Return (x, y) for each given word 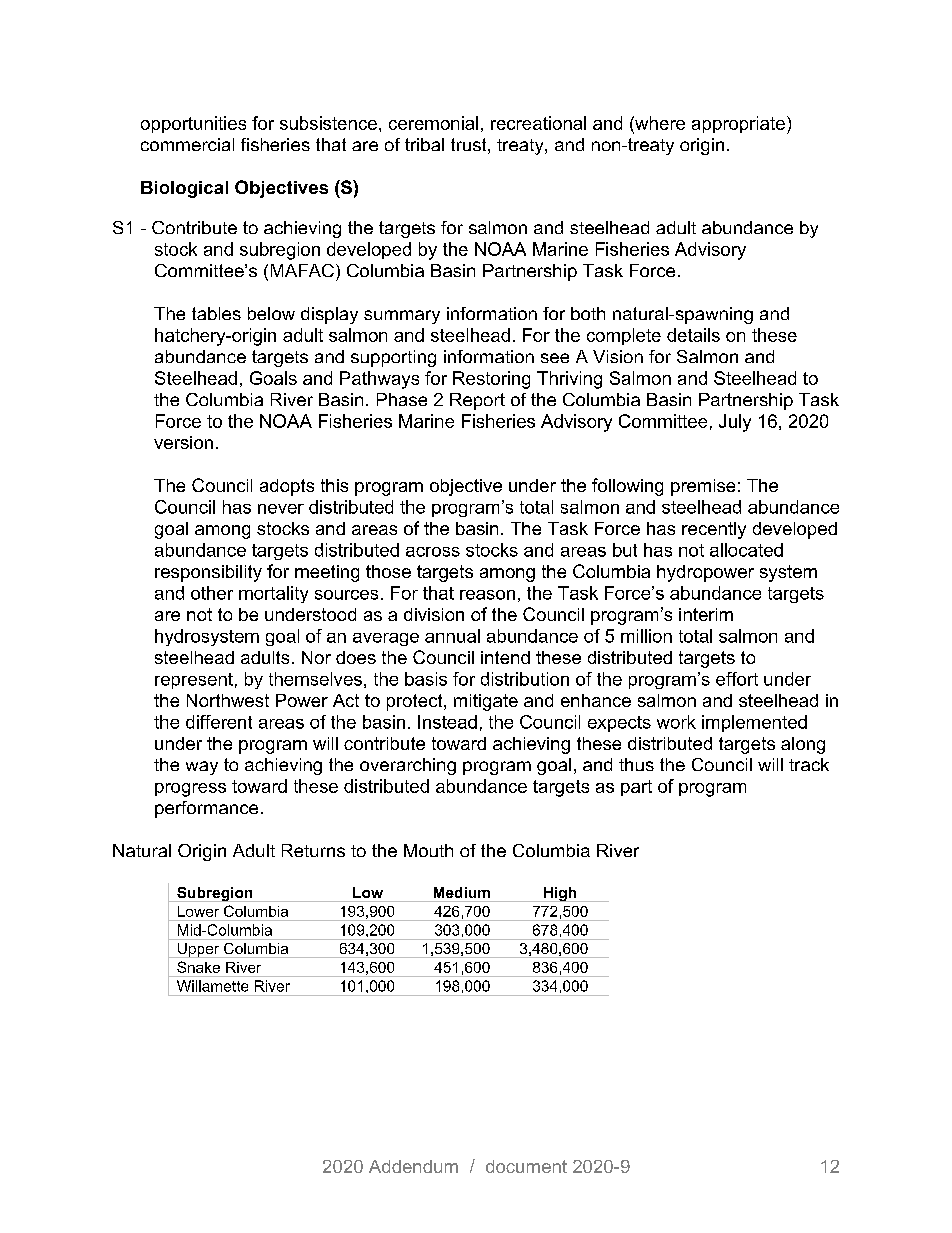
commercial (187, 144)
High (560, 894)
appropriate (738, 124)
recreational (538, 123)
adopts (287, 487)
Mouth (428, 850)
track (809, 764)
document (526, 1166)
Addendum (413, 1166)
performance (206, 809)
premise (703, 487)
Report (477, 401)
